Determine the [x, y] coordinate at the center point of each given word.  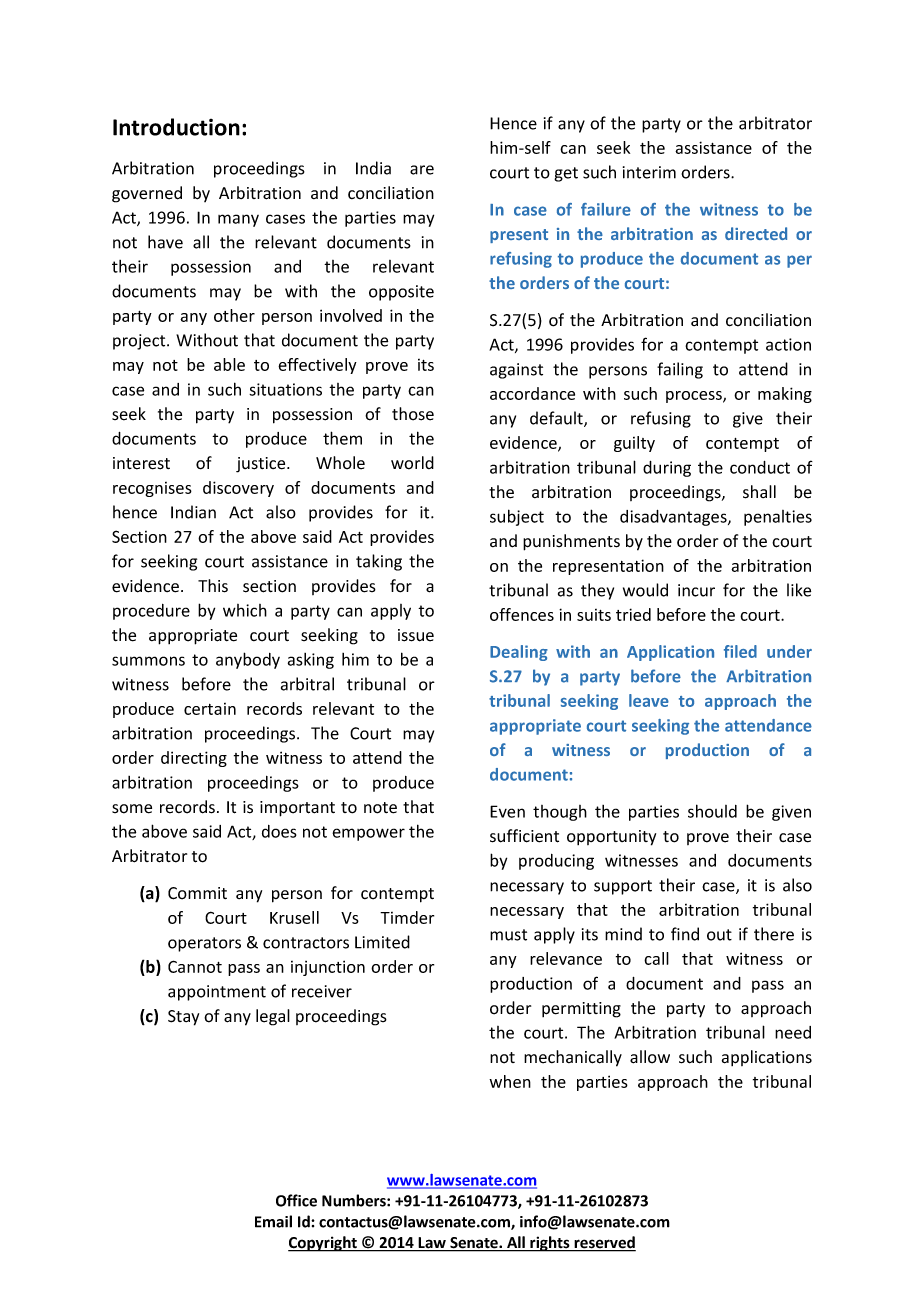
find [685, 934]
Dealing [519, 653]
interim [649, 172]
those [413, 414]
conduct [760, 467]
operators [204, 944]
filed [740, 651]
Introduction [176, 127]
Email [273, 1221]
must [508, 935]
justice [262, 465]
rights [550, 1244]
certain [210, 709]
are [422, 170]
